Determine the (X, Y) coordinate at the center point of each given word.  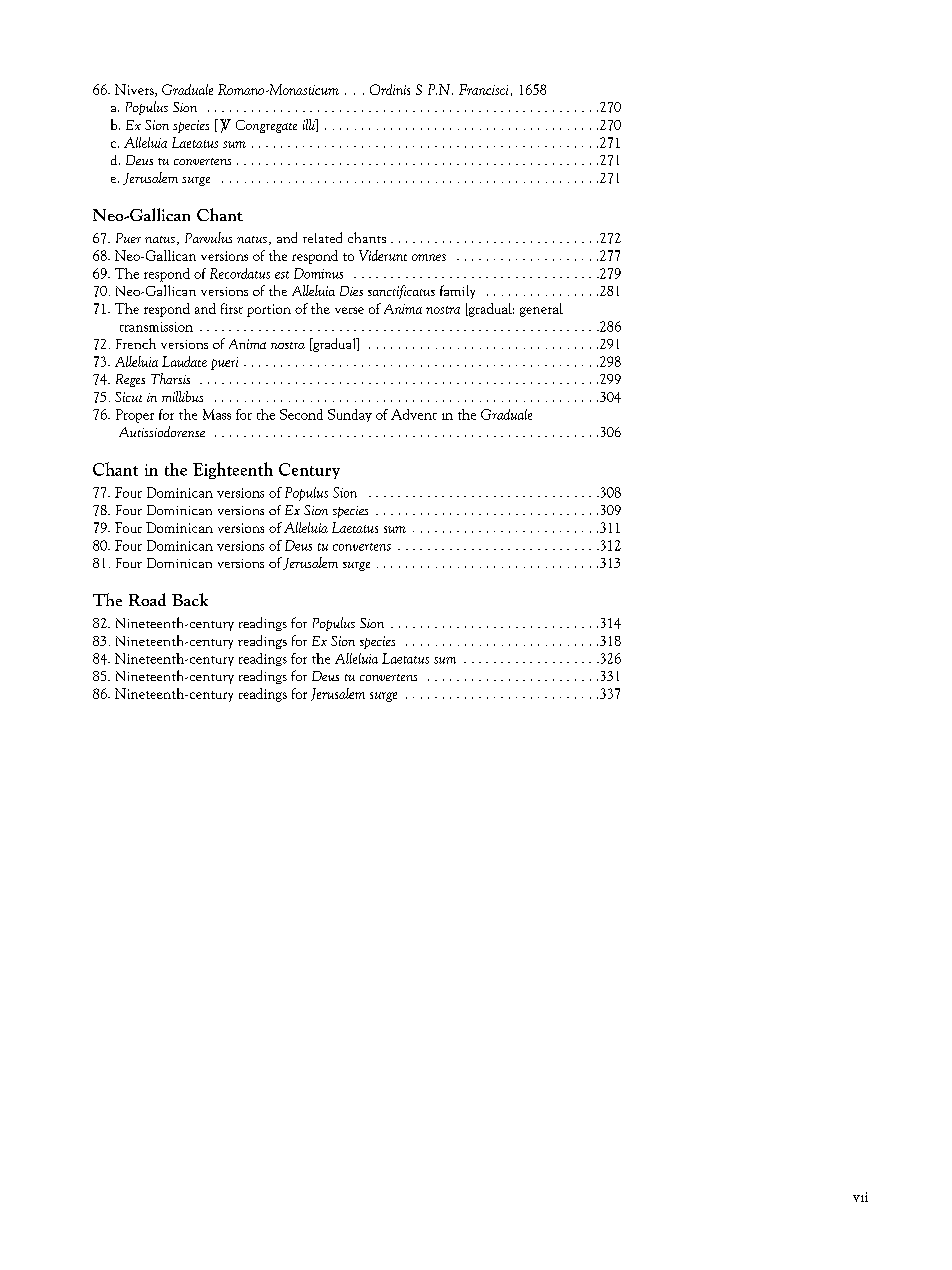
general (541, 310)
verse (349, 310)
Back (190, 599)
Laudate (184, 361)
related (322, 237)
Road (147, 599)
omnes (429, 257)
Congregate (266, 126)
